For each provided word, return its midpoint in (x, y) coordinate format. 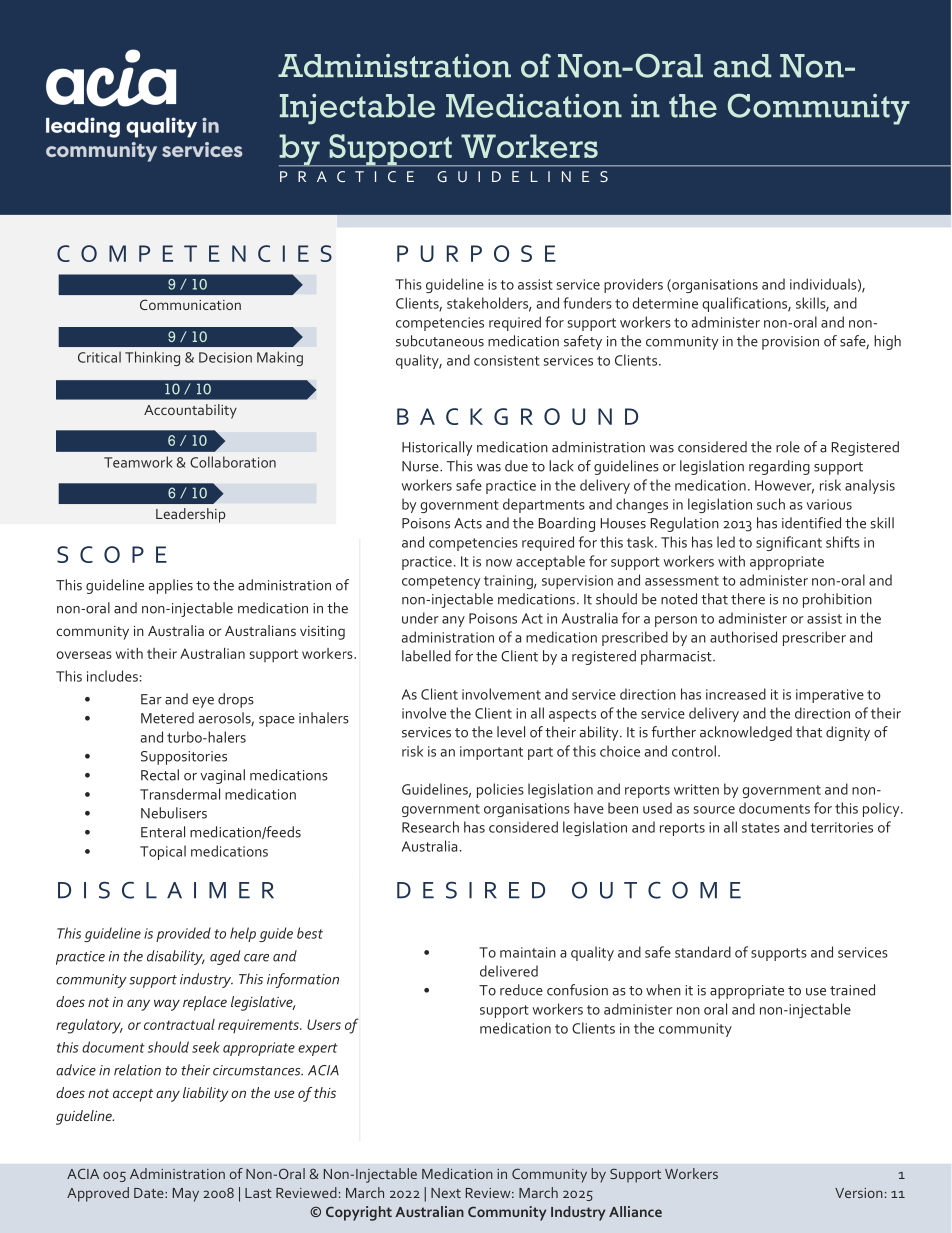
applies (171, 586)
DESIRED (471, 890)
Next (446, 1193)
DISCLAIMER (166, 890)
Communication (190, 304)
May (186, 1195)
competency (441, 582)
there (748, 599)
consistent (507, 360)
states (761, 828)
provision (790, 343)
